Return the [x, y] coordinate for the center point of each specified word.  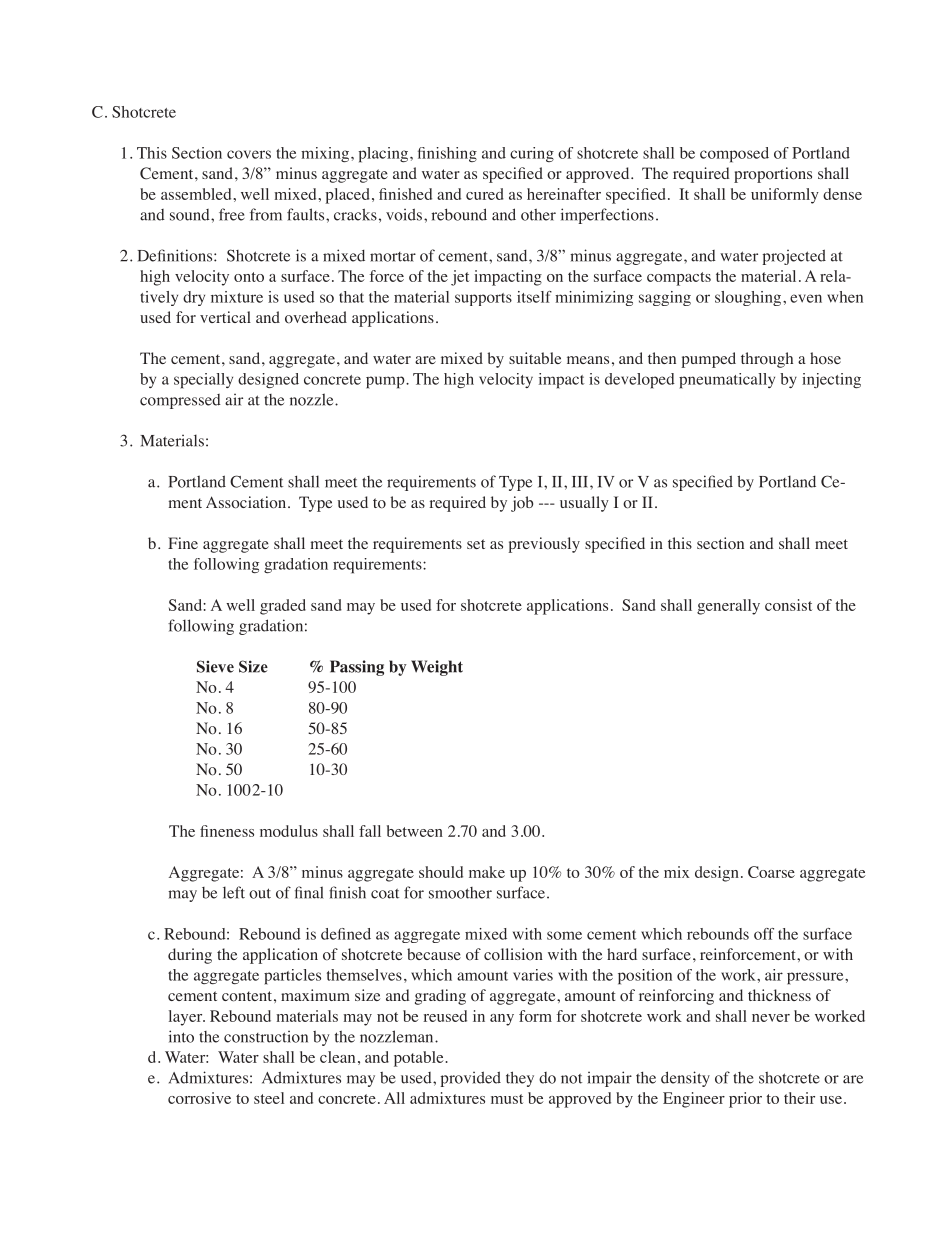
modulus [289, 831]
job [522, 504]
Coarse [771, 872]
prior [745, 1100]
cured [485, 194]
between [415, 831]
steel [269, 1098]
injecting [831, 380]
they [520, 1079]
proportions [773, 175]
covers [249, 154]
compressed [180, 401]
